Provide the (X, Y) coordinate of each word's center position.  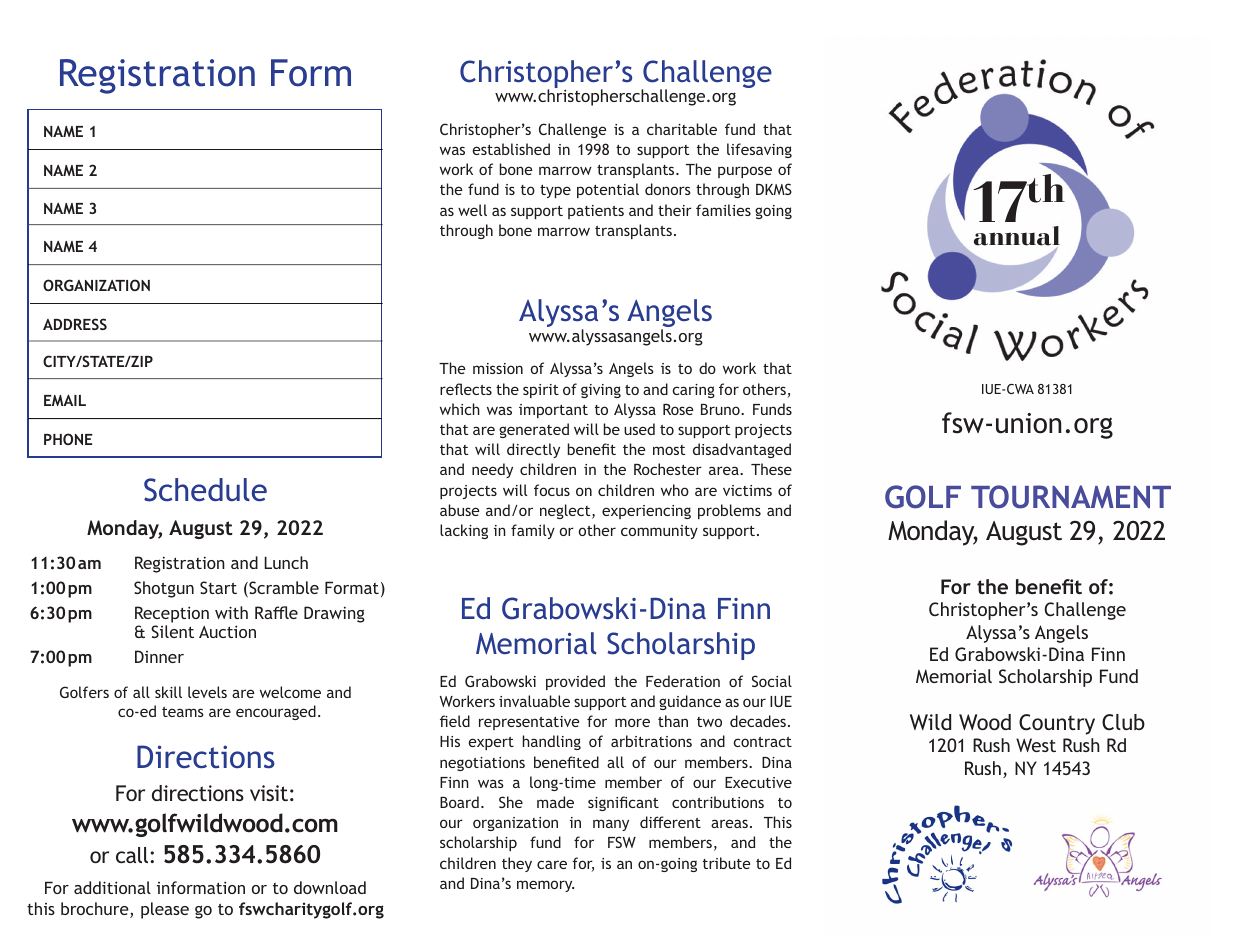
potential (608, 190)
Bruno (721, 409)
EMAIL (65, 400)
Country (1057, 724)
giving (601, 391)
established (511, 149)
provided (575, 682)
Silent (172, 631)
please (165, 910)
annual (1017, 237)
